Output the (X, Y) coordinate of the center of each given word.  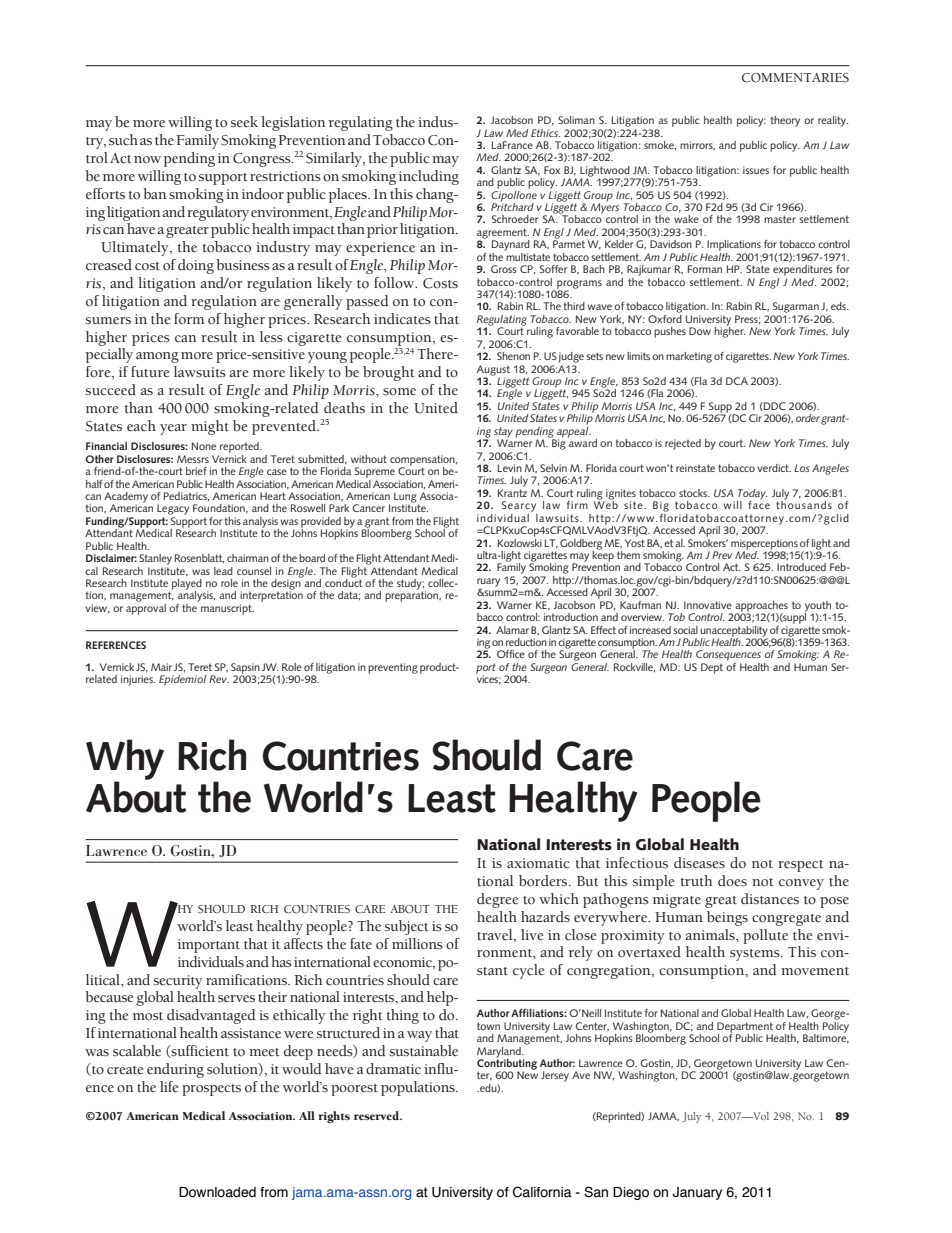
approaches (761, 607)
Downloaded (217, 1192)
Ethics (545, 133)
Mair (161, 667)
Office (511, 654)
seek (244, 122)
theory (785, 121)
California (542, 1192)
